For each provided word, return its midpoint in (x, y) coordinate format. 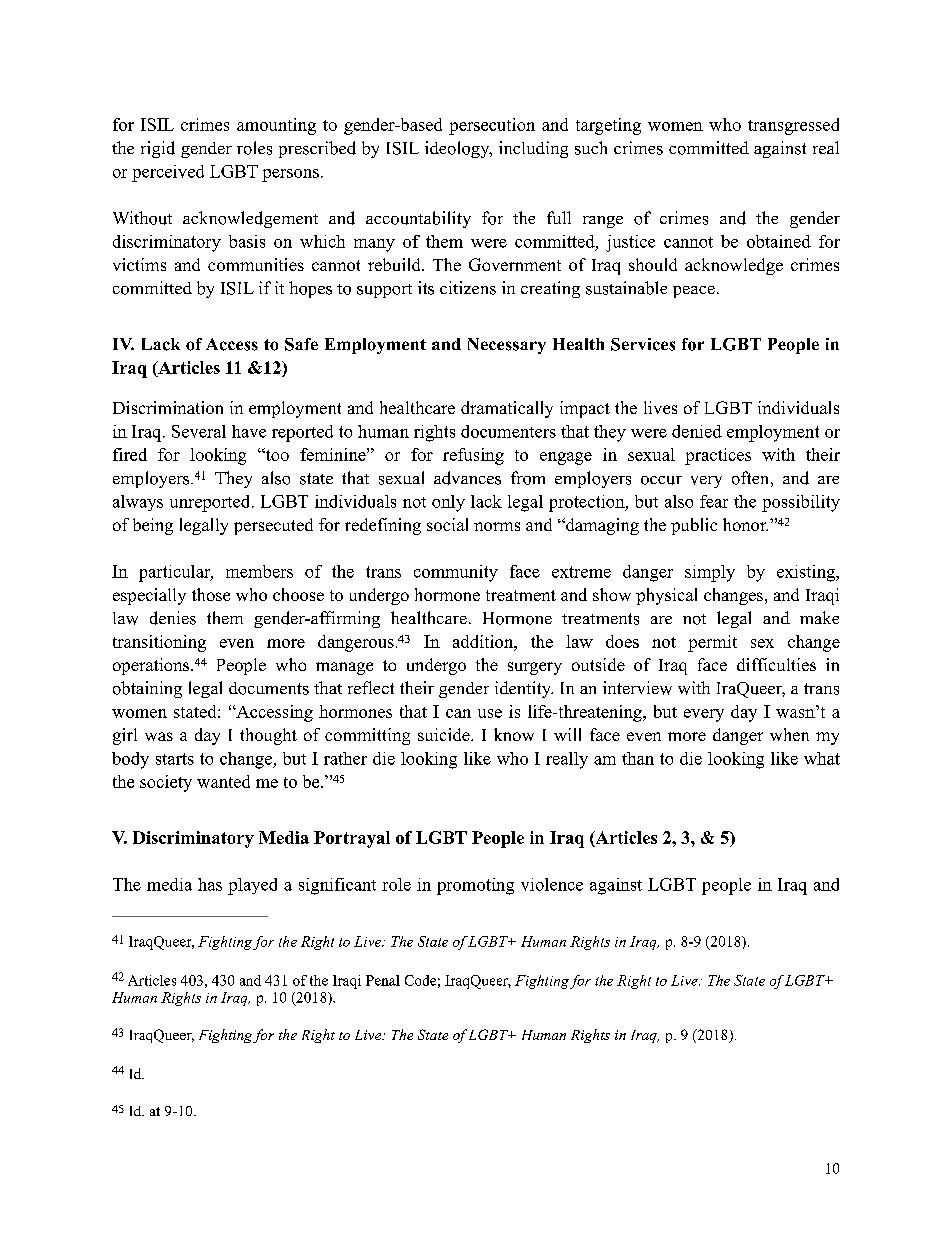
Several (199, 431)
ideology (458, 149)
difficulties (776, 664)
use (490, 713)
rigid (158, 149)
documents (269, 688)
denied (697, 431)
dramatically (507, 409)
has (210, 884)
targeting (608, 126)
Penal (383, 980)
